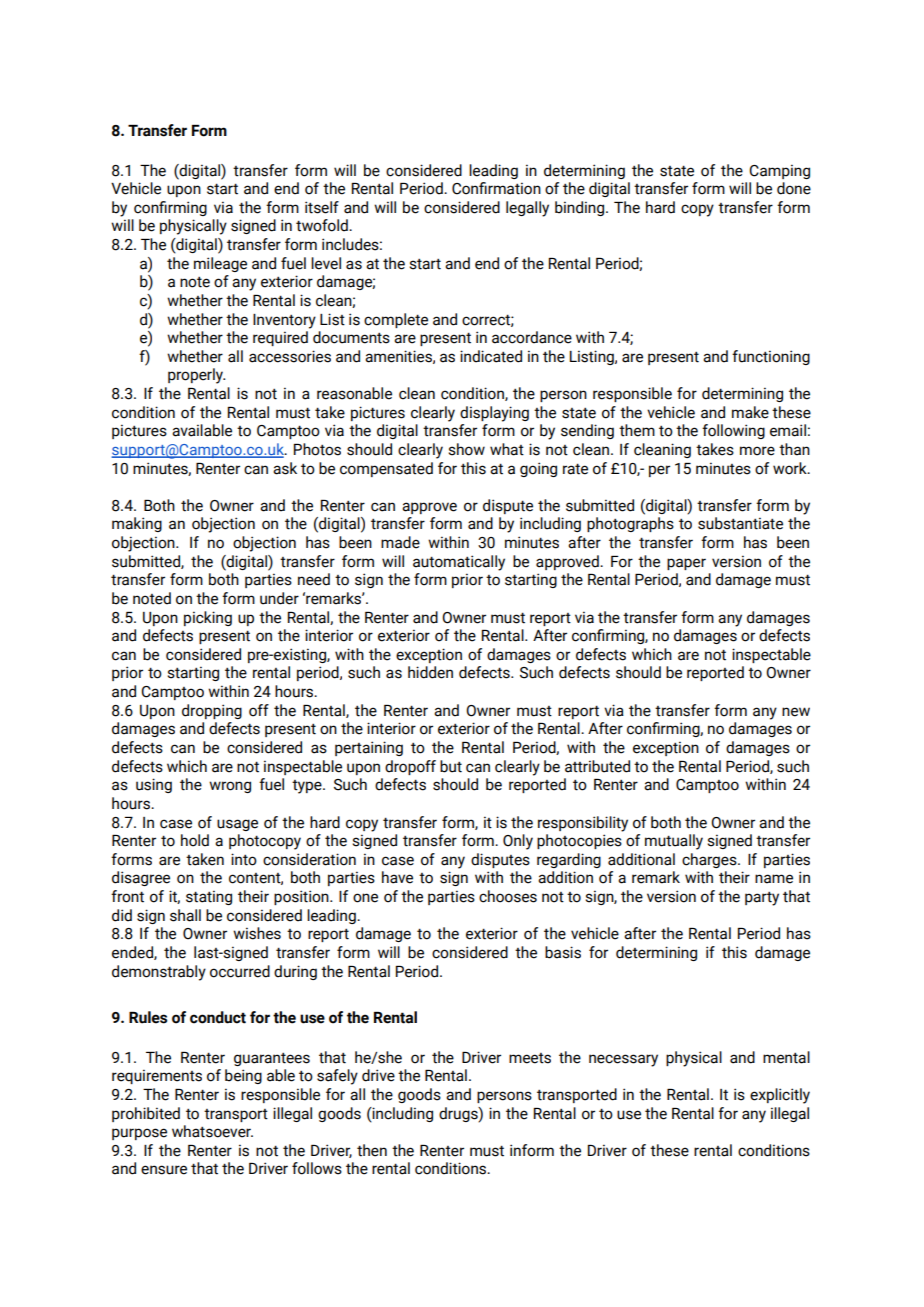 Image resolution: width=924 pixels, height=1307 pixels. What do you see at coordinates (779, 171) in the page?
I see `Camping` at bounding box center [779, 171].
